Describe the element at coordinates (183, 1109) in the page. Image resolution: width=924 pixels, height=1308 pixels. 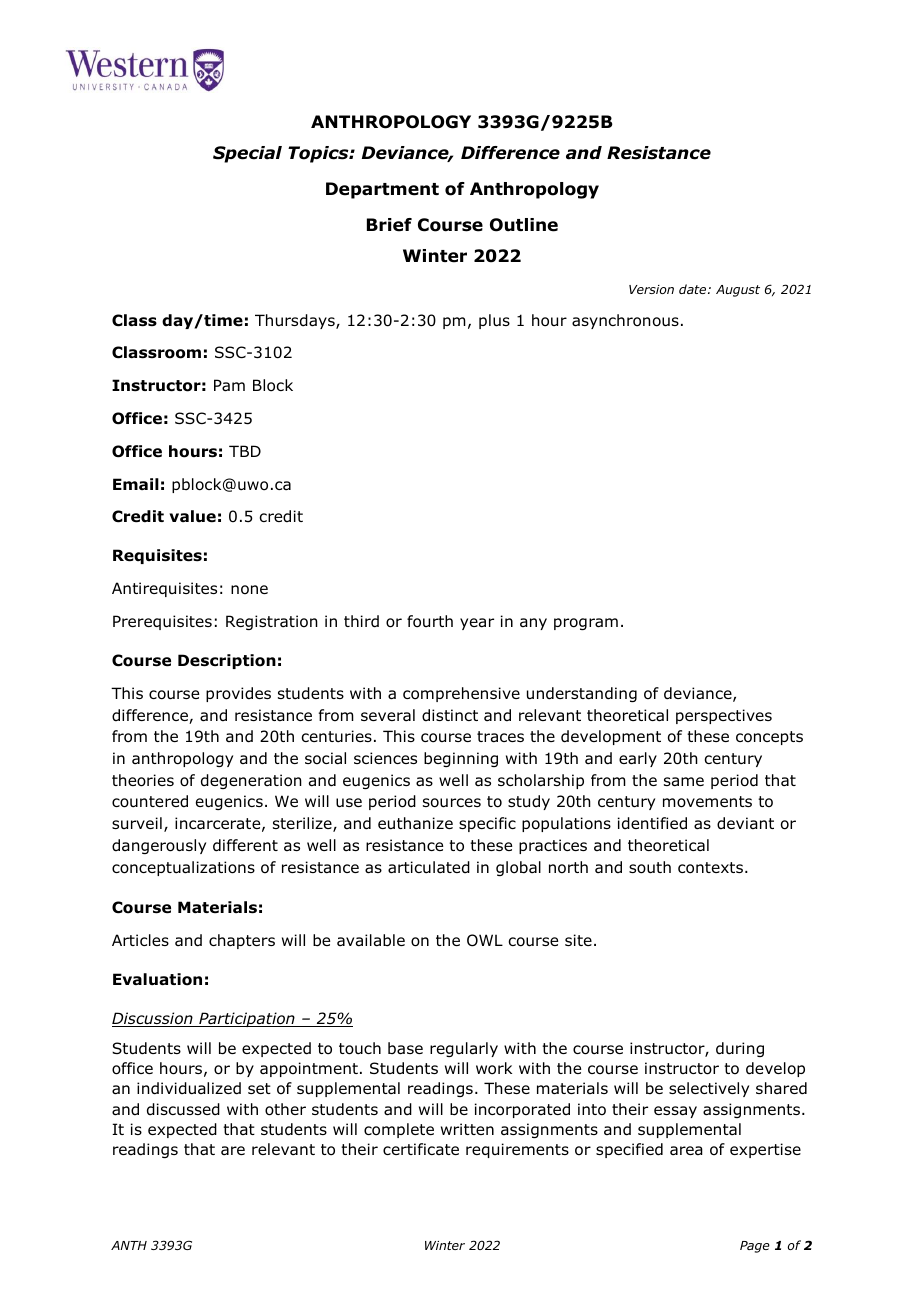
I see `discussed` at that location.
